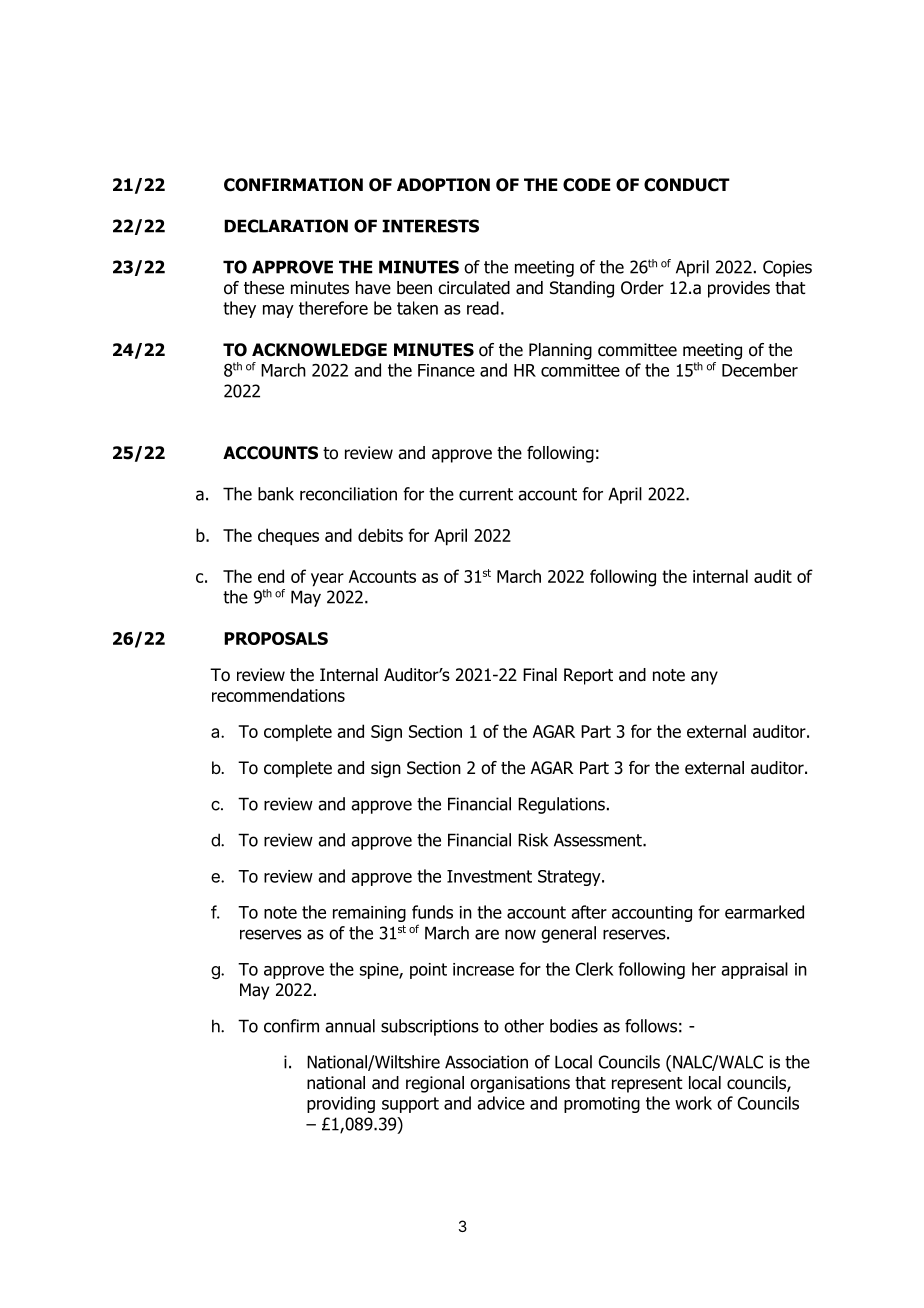 The width and height of the document is (924, 1308). I want to click on Planning, so click(560, 351).
